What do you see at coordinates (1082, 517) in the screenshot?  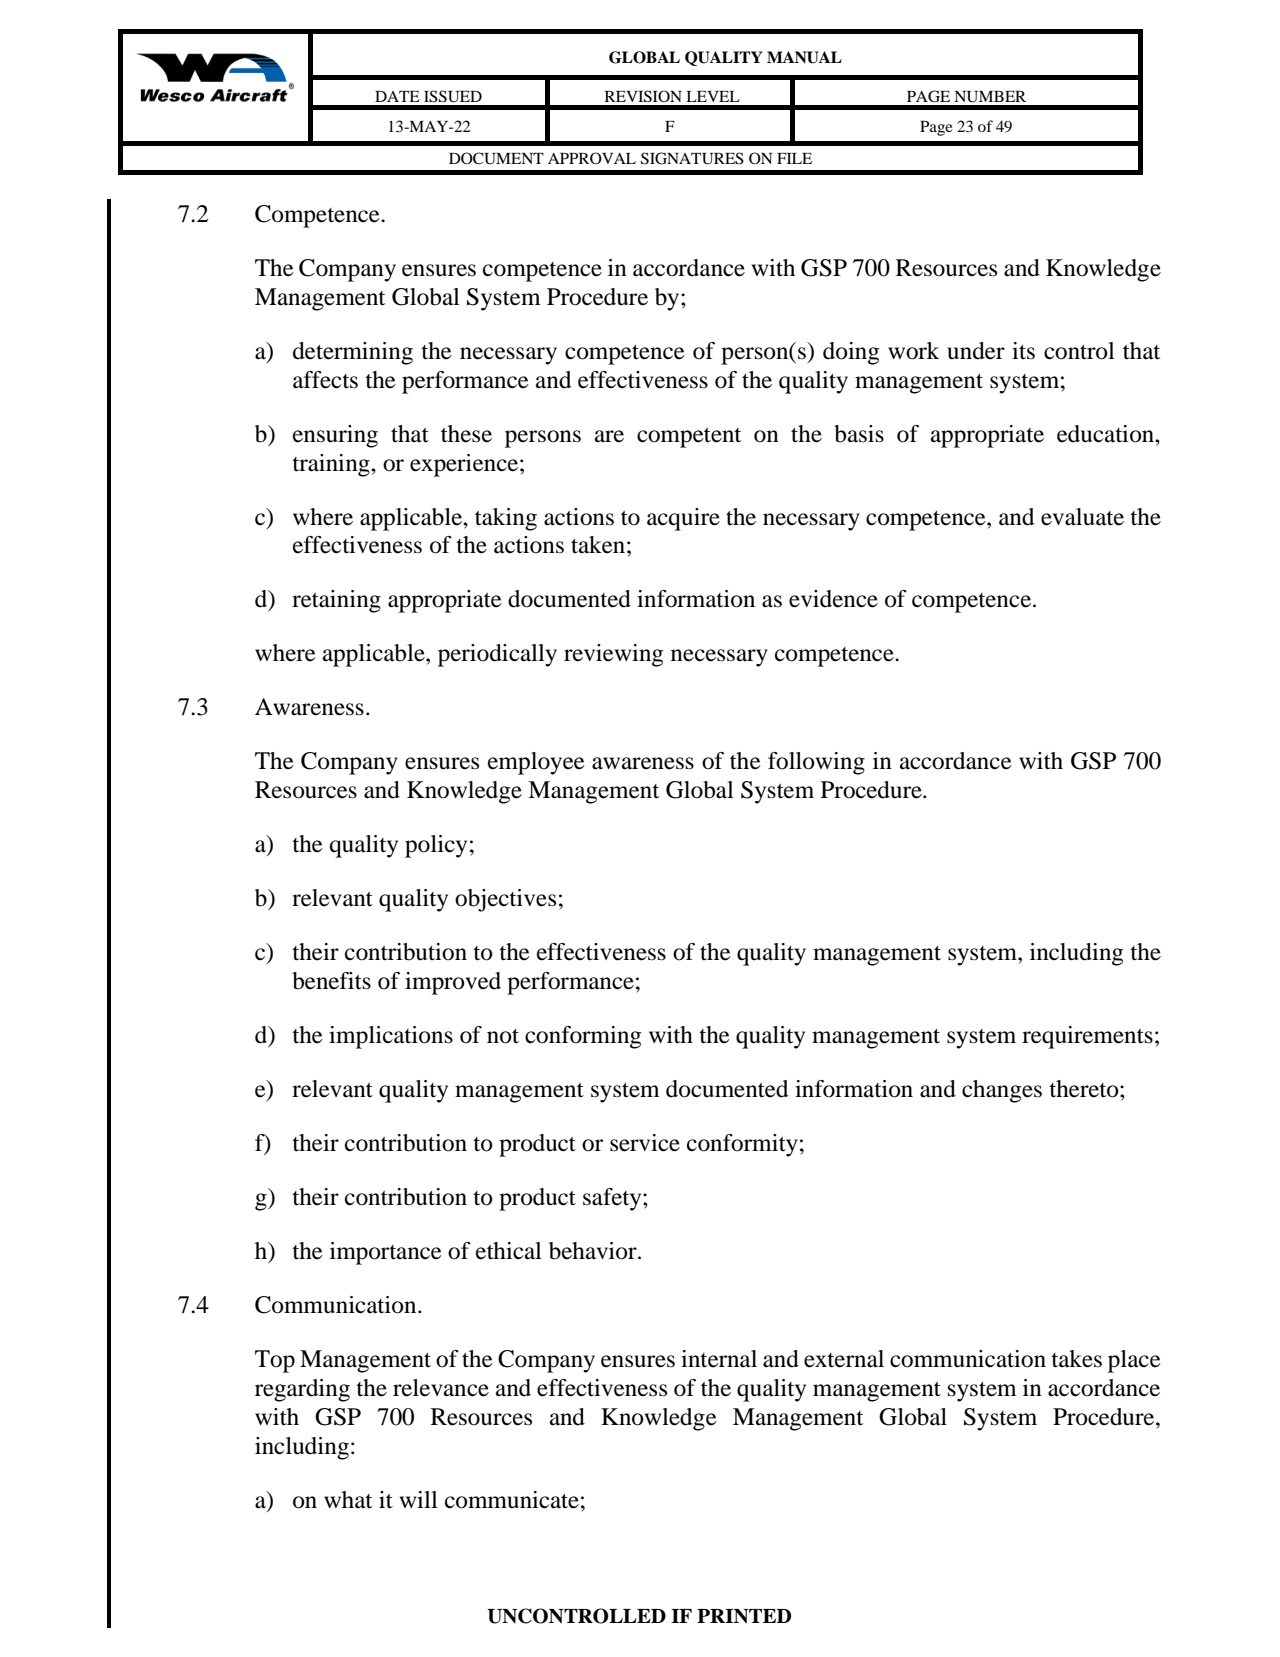 I see `evaluate` at bounding box center [1082, 517].
